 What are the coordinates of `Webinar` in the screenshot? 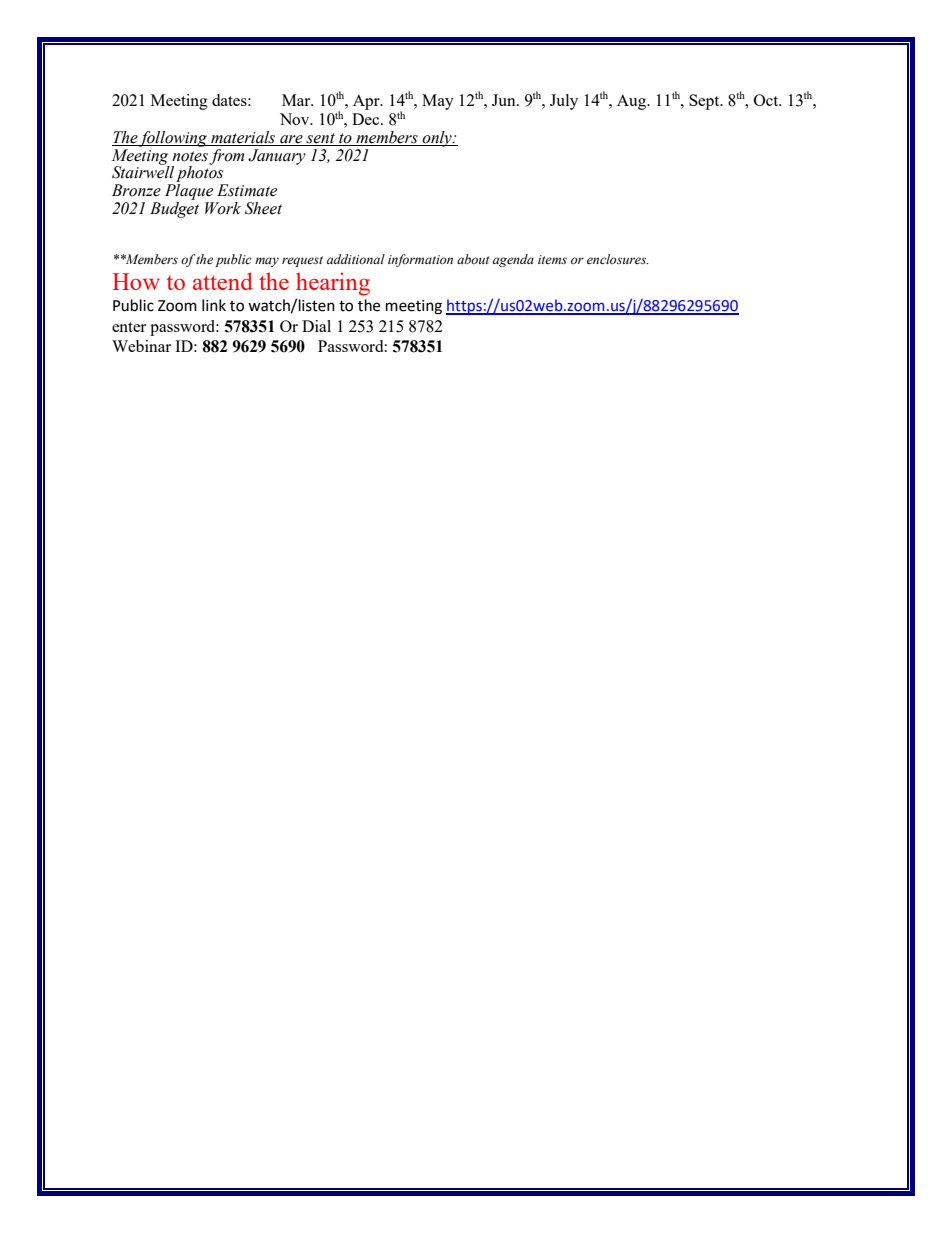 It's located at (141, 346).
